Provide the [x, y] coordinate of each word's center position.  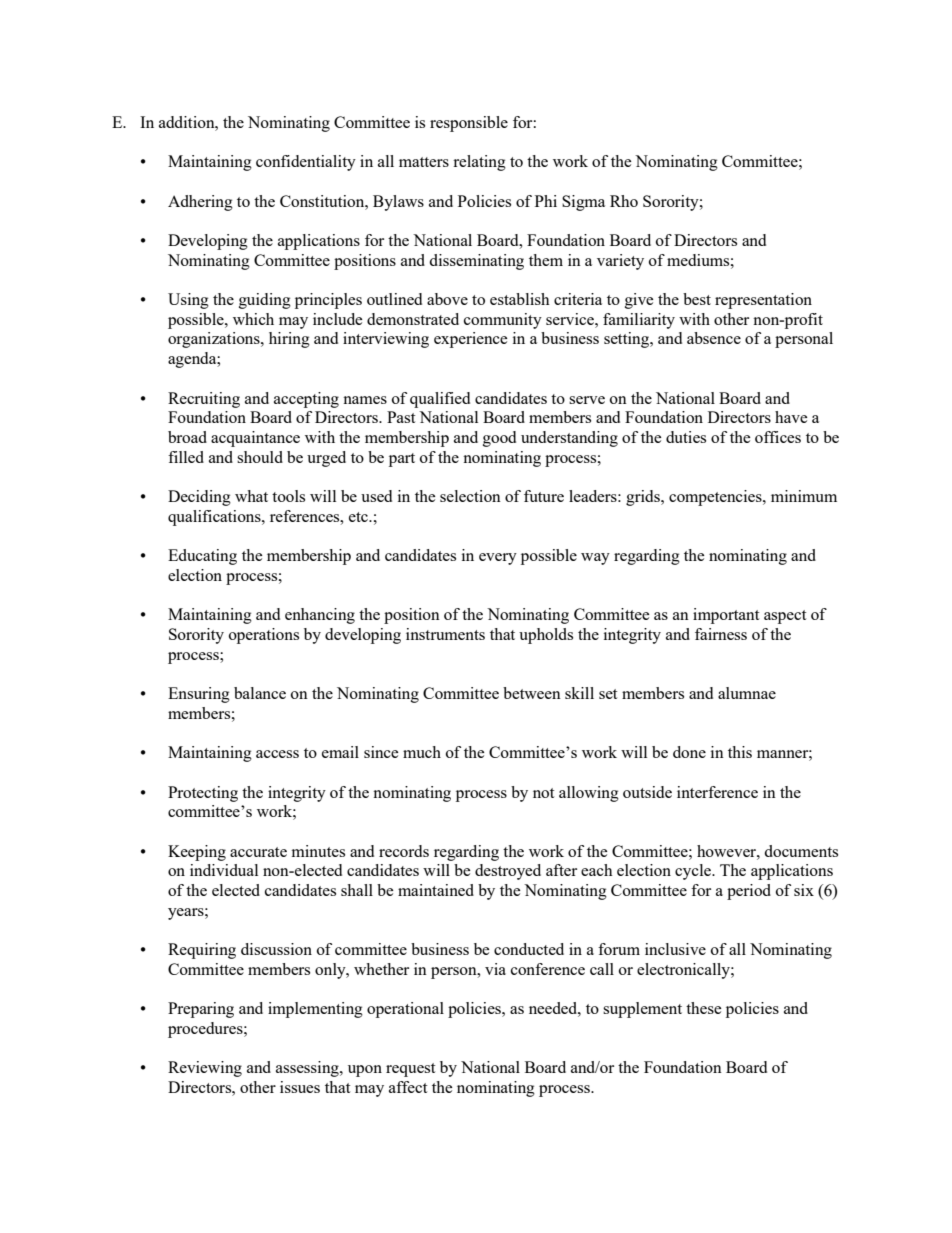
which [253, 319]
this [740, 752]
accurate [258, 852]
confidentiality [306, 163]
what [251, 496]
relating [479, 163]
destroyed [508, 872]
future [544, 496]
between [532, 693]
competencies [716, 498]
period [749, 892]
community [503, 321]
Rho [624, 201]
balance [260, 693]
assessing [308, 1069]
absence [714, 338]
